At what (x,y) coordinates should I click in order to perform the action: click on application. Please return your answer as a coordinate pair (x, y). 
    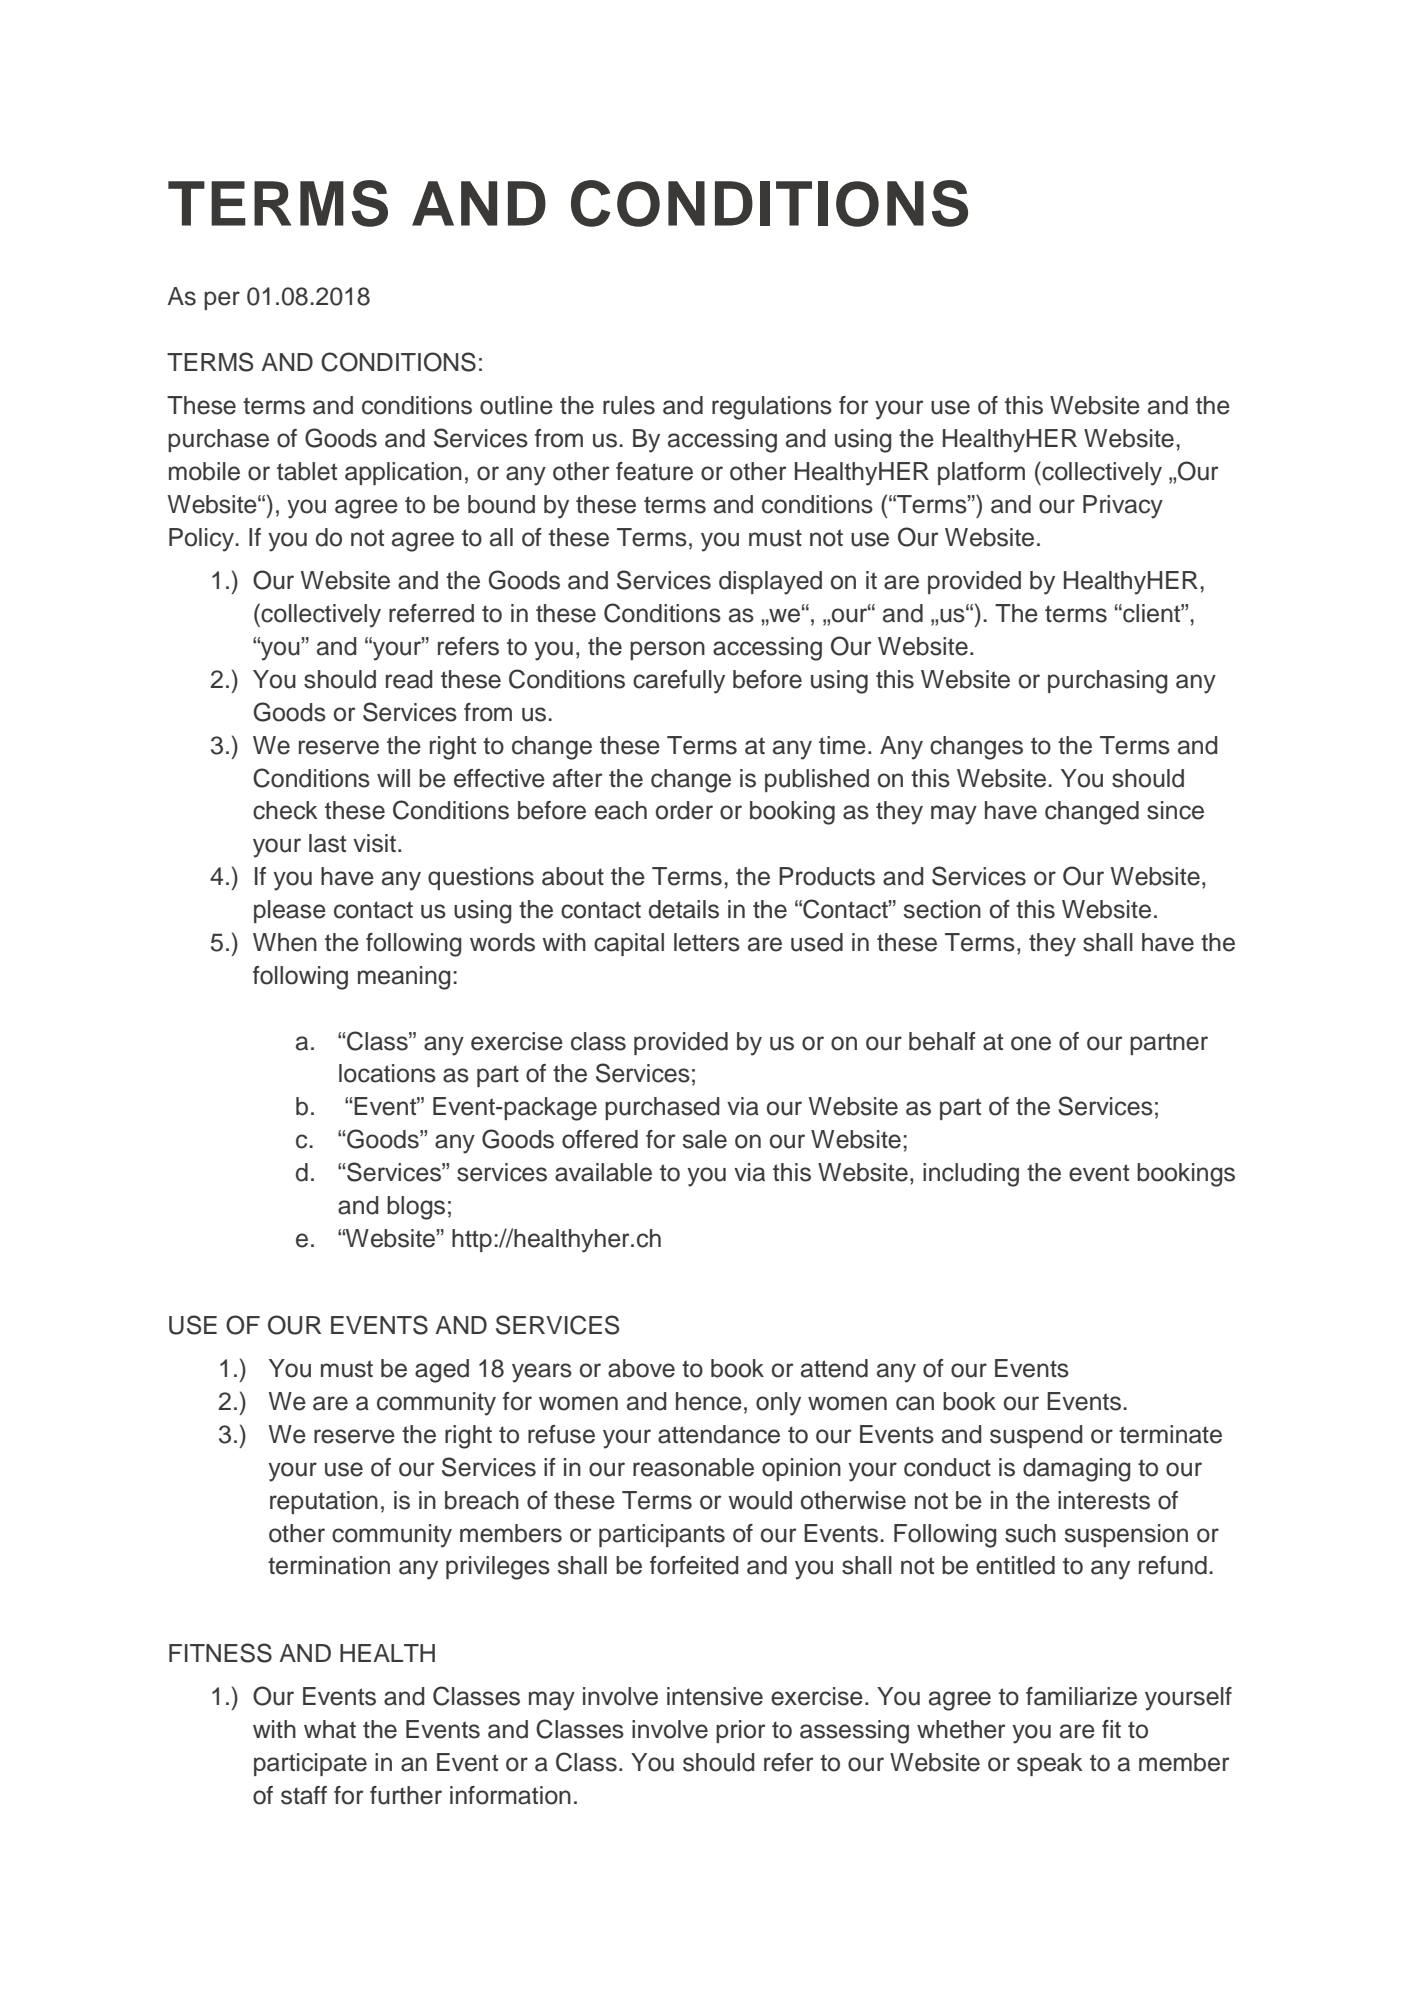
    Looking at the image, I should click on (403, 473).
